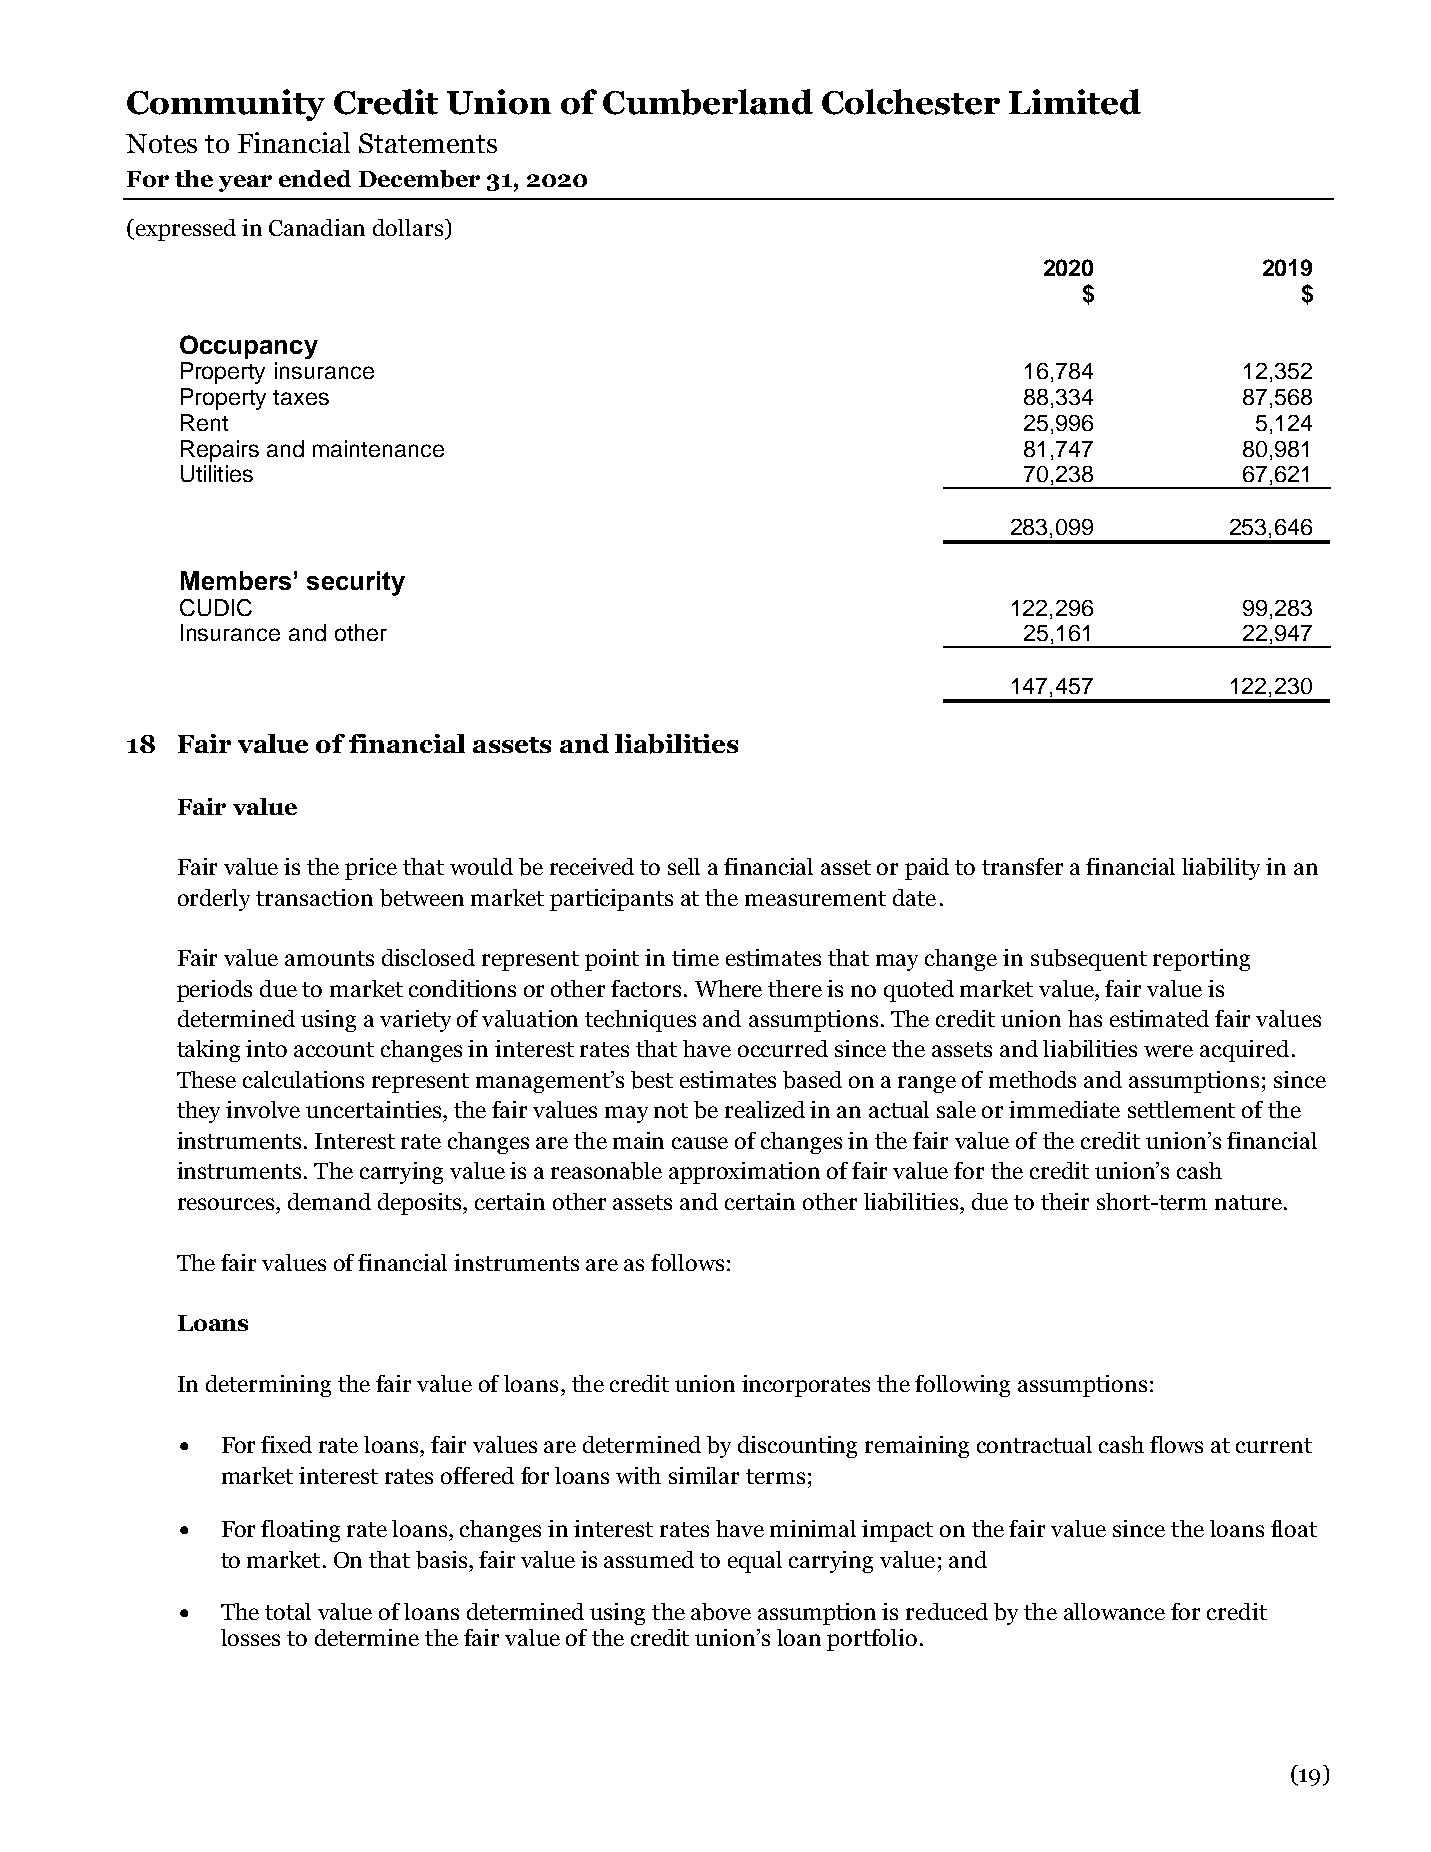 This document has width=1431, height=1852. Describe the element at coordinates (1065, 1201) in the document. I see `their` at that location.
